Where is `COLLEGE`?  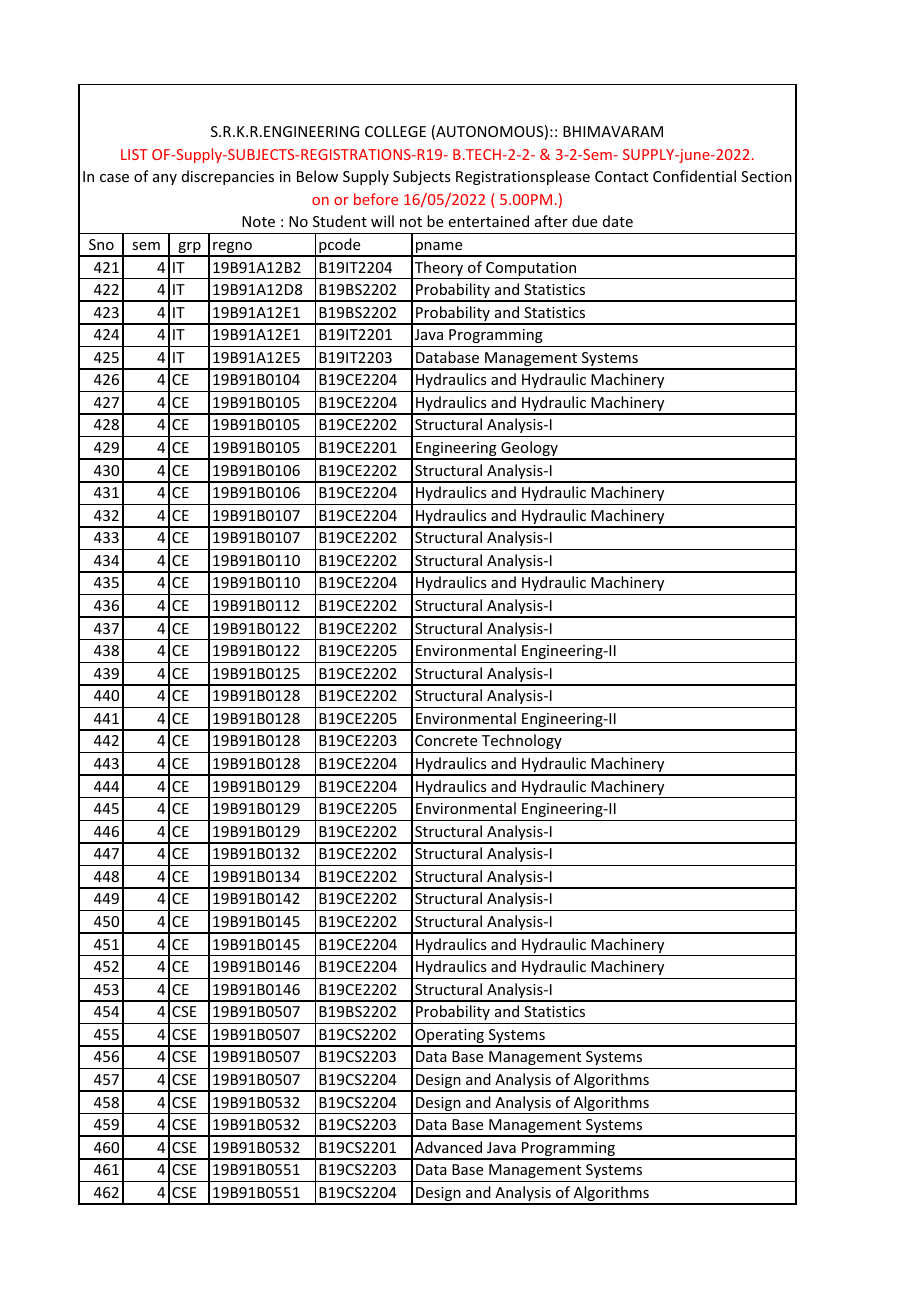 COLLEGE is located at coordinates (395, 131).
